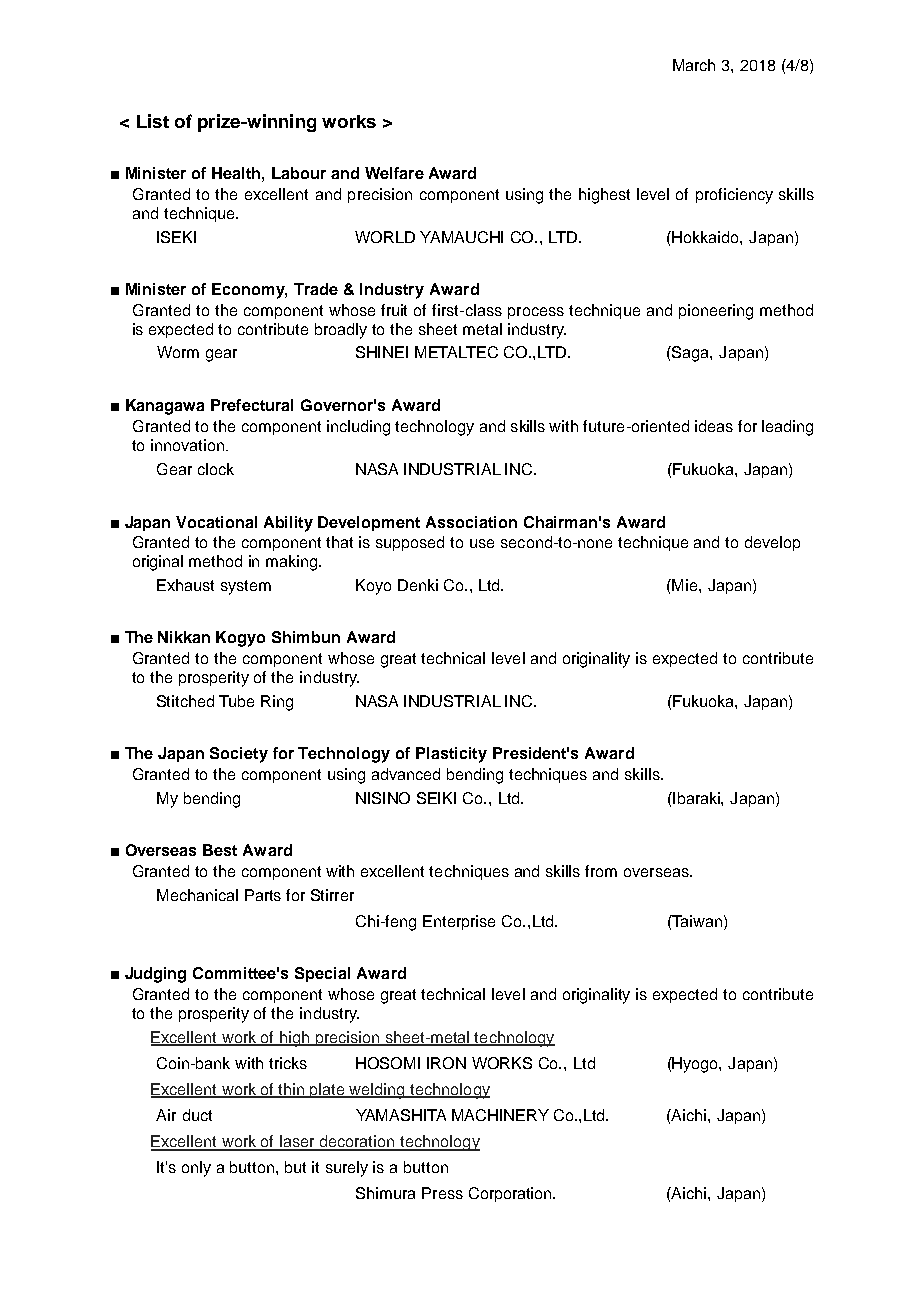 Image resolution: width=924 pixels, height=1308 pixels. Describe the element at coordinates (601, 871) in the screenshot. I see `from` at that location.
